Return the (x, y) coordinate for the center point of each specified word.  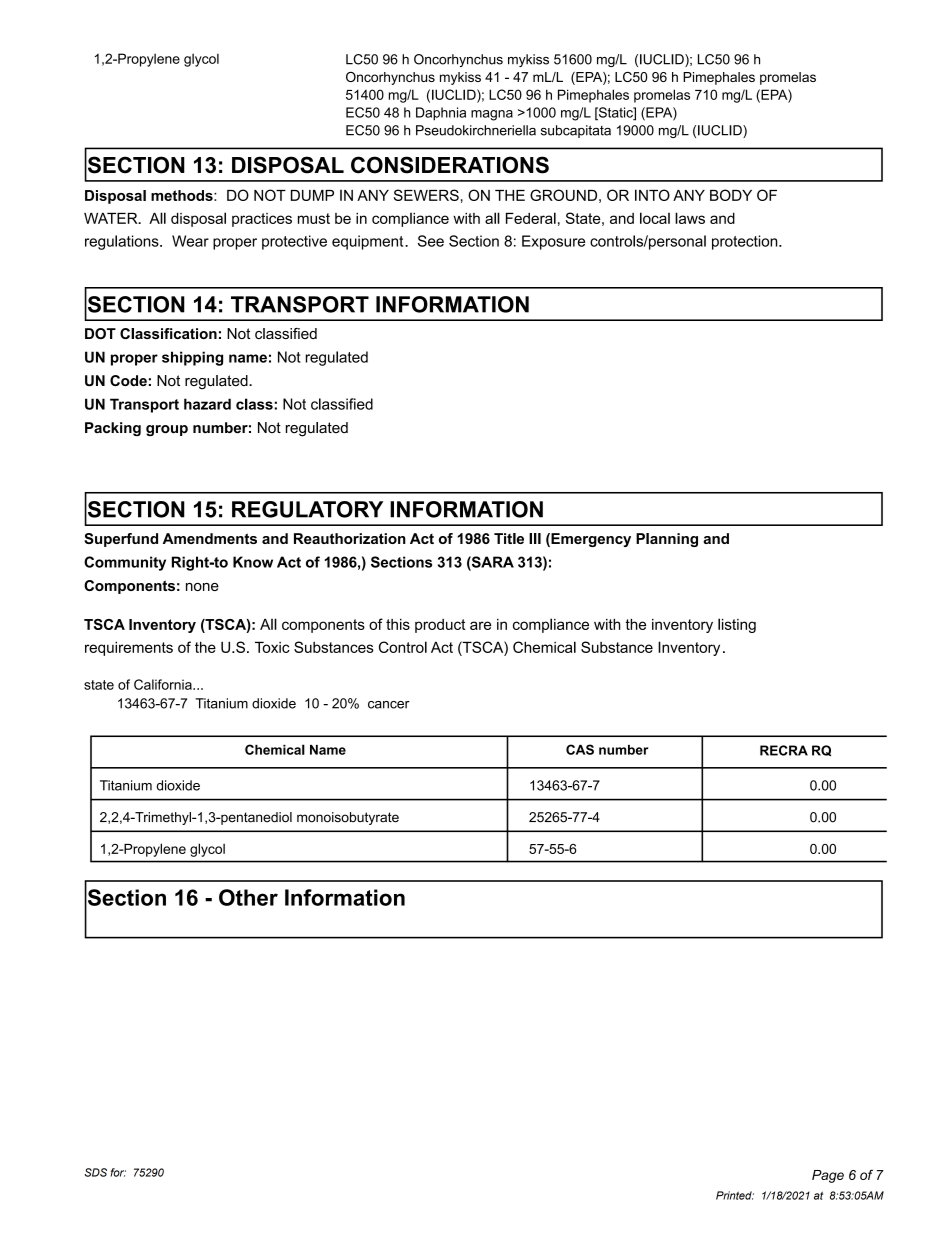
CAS (580, 749)
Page (828, 1176)
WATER (112, 218)
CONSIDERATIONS (450, 165)
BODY (731, 195)
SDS (96, 1172)
